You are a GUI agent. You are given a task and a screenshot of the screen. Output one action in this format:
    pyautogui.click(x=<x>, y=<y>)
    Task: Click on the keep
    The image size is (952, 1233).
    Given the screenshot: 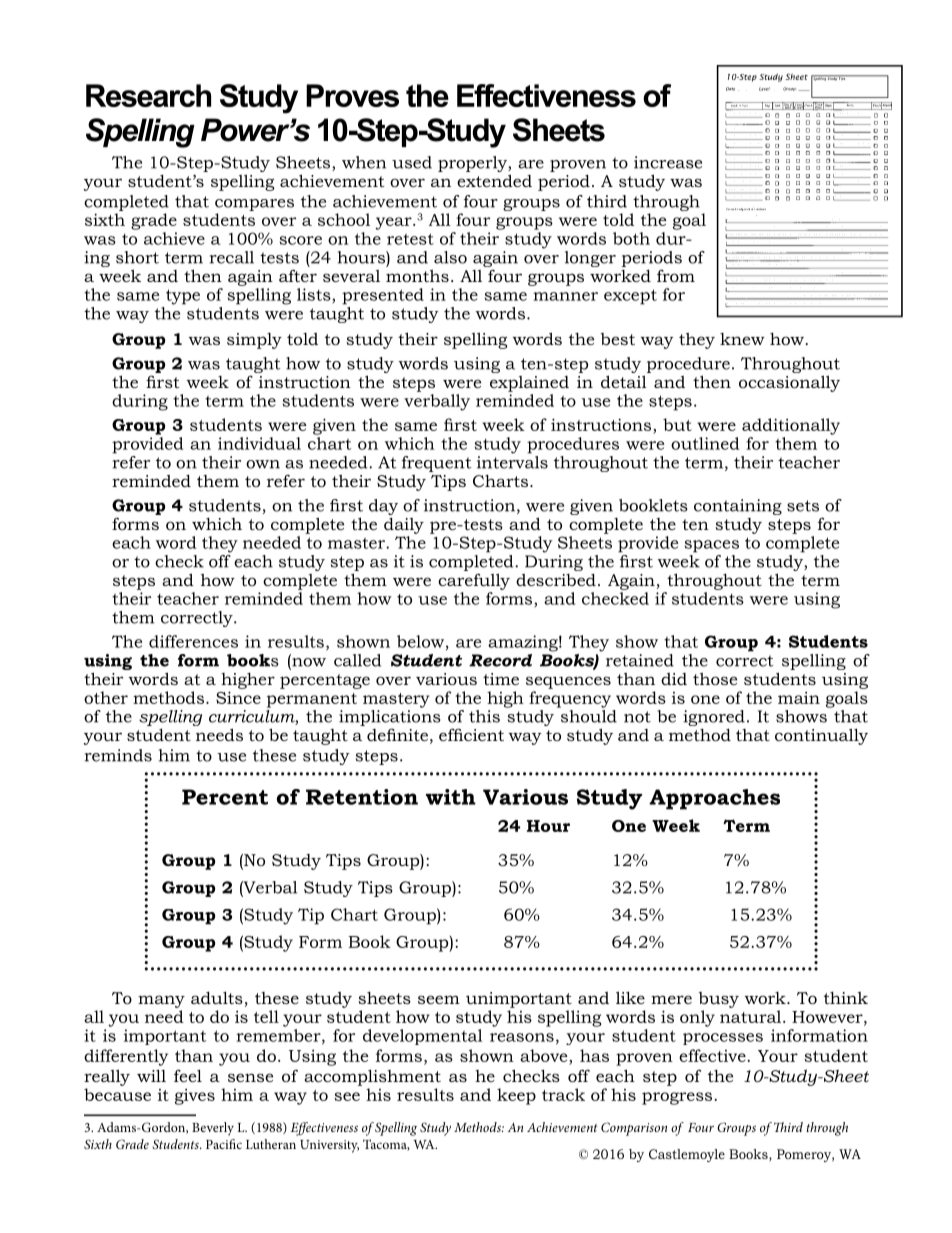 What is the action you would take?
    pyautogui.click(x=516, y=1096)
